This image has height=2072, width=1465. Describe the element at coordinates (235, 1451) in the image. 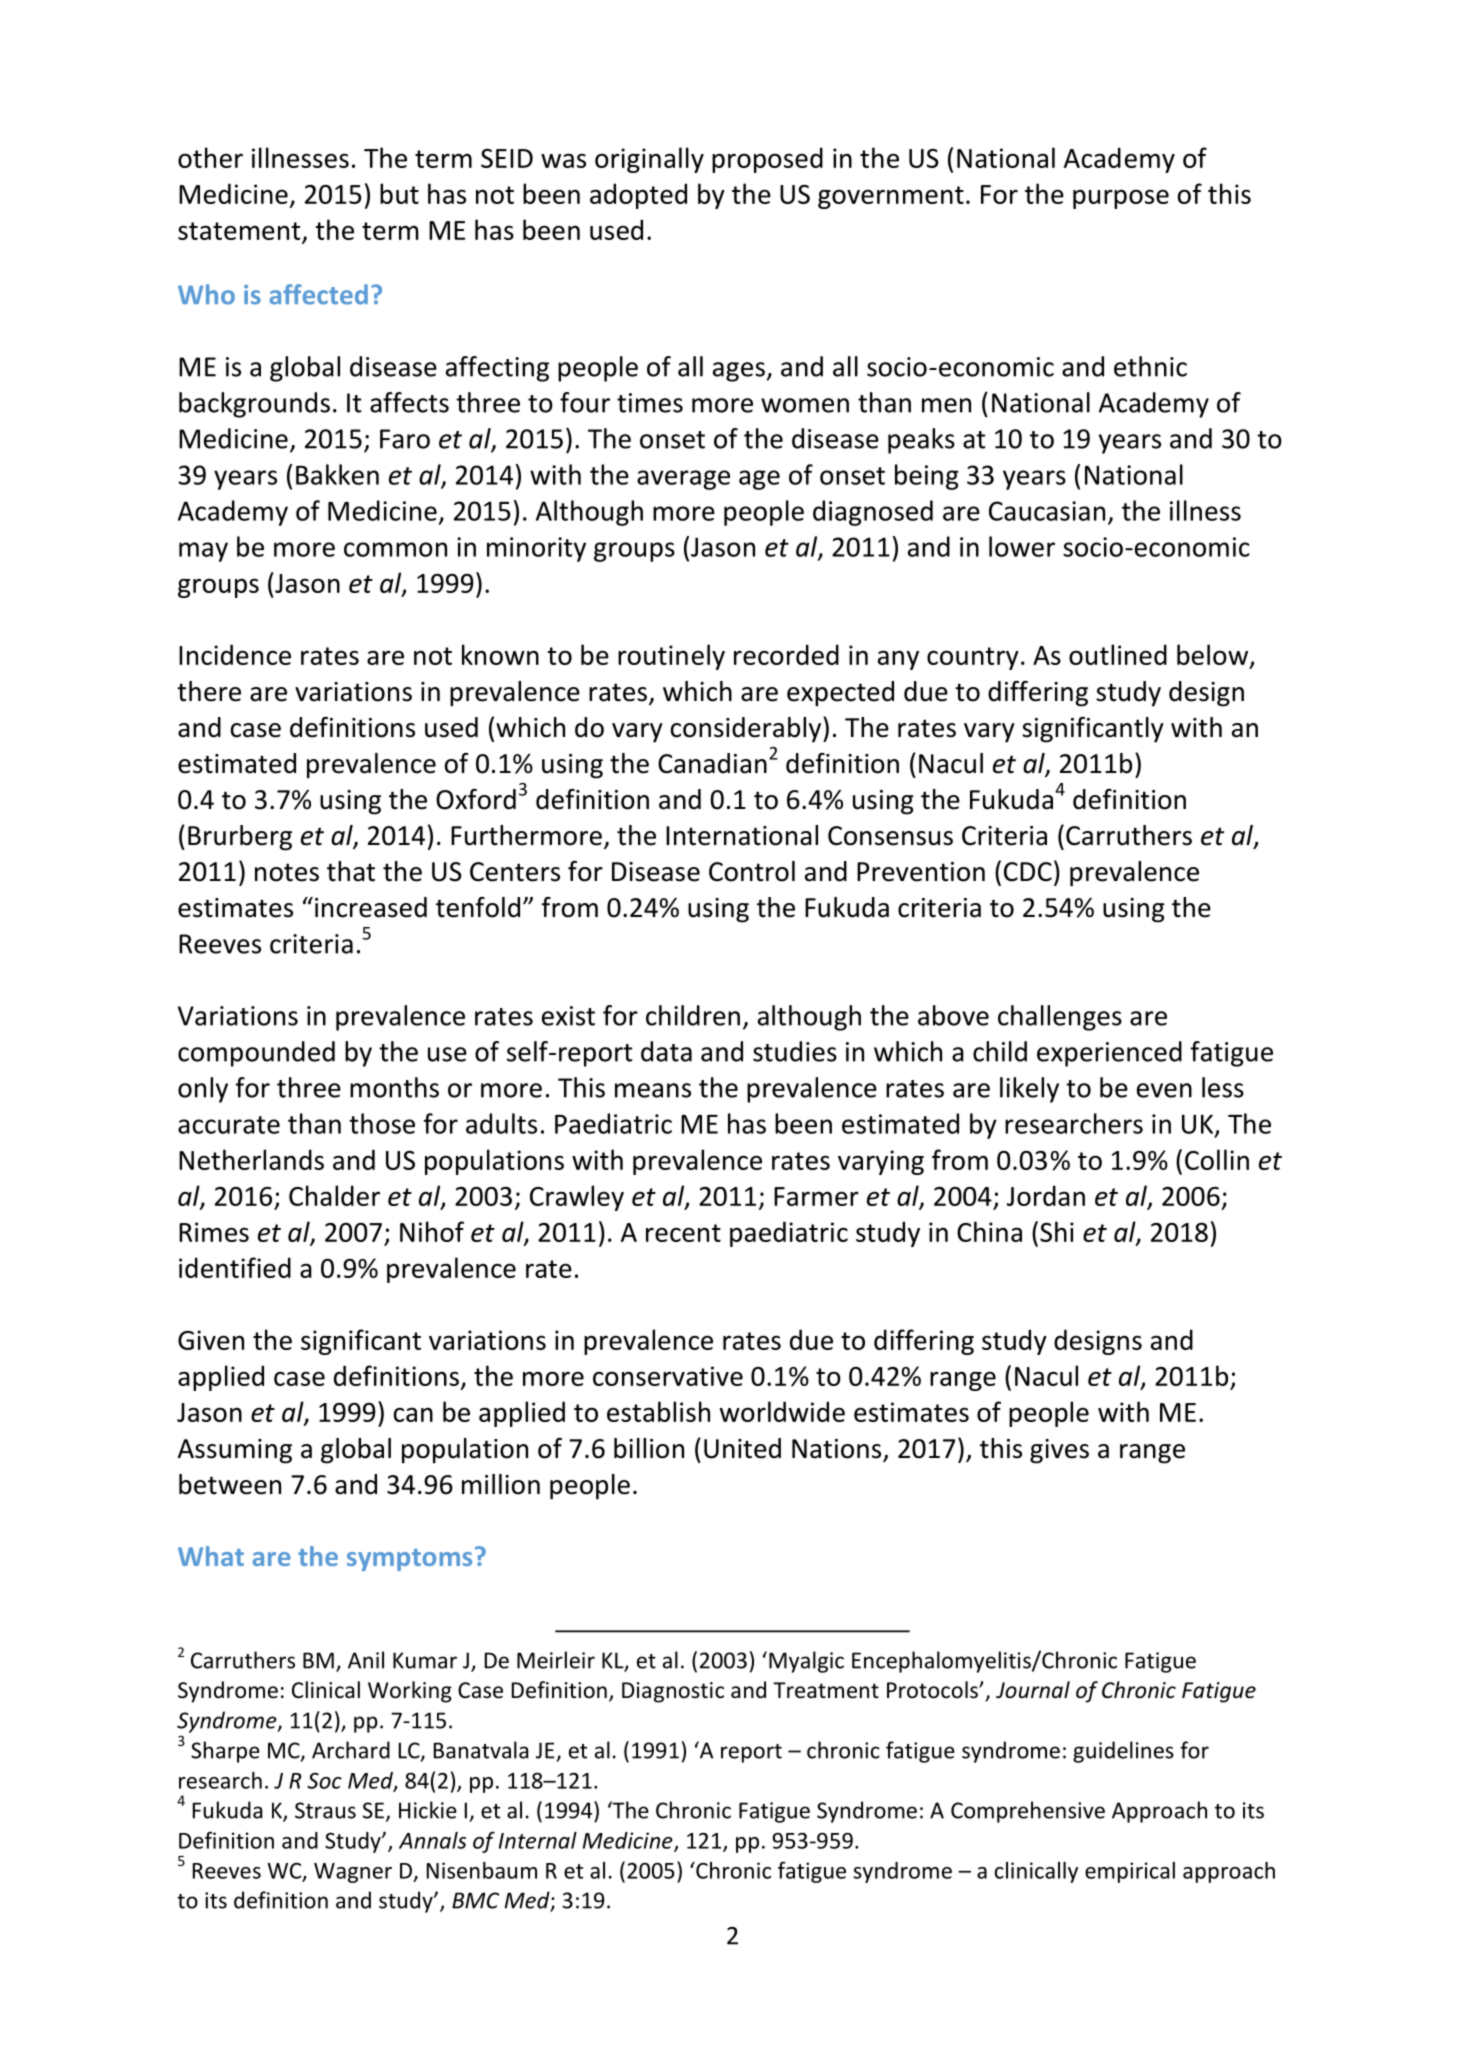

I see `Assuming` at that location.
